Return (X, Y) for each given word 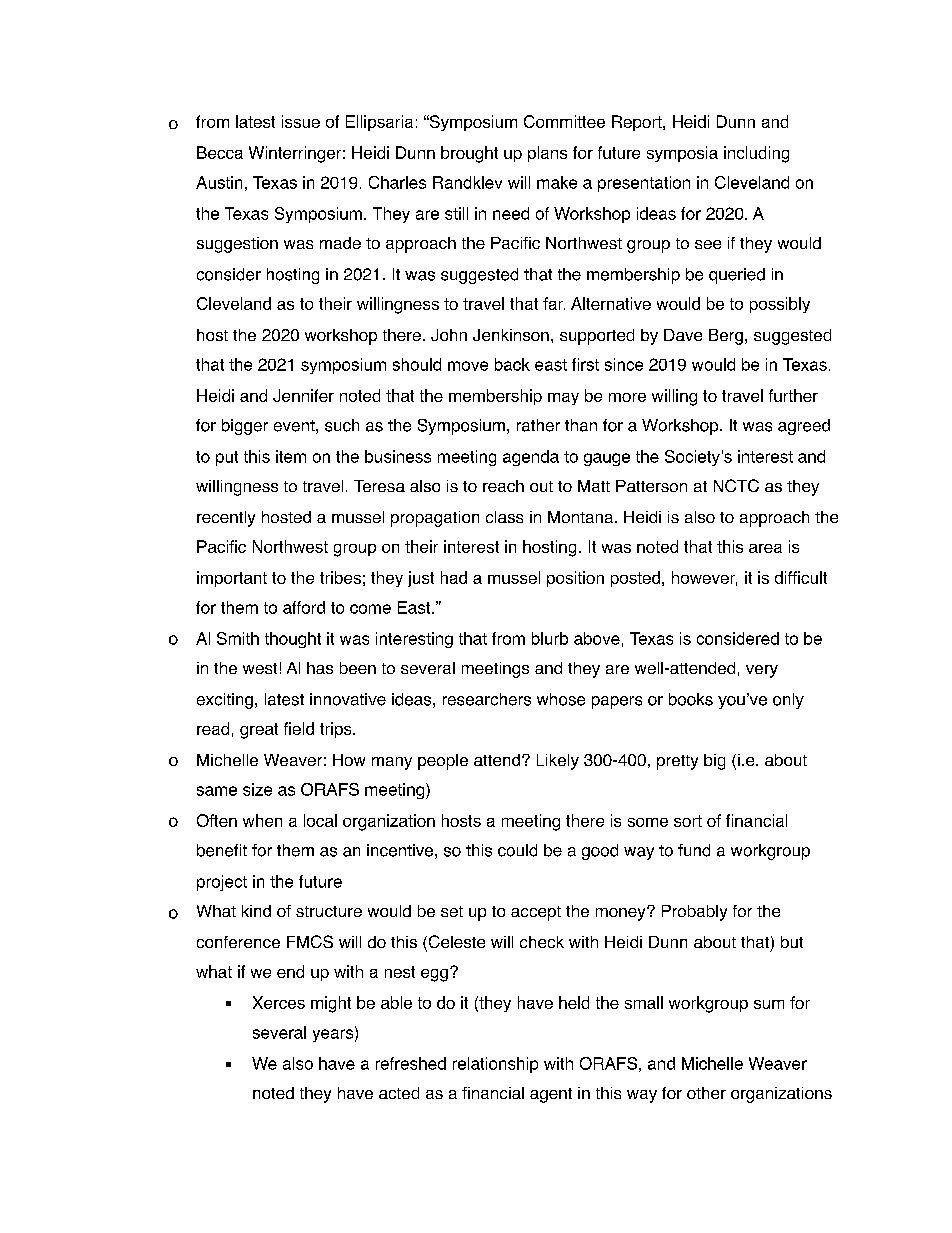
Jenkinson (511, 335)
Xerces (279, 1002)
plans (547, 154)
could (517, 850)
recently (226, 519)
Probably (694, 913)
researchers (487, 699)
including (756, 154)
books (691, 699)
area (765, 548)
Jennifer (303, 395)
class (504, 517)
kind (256, 911)
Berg (726, 337)
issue (301, 121)
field (299, 728)
